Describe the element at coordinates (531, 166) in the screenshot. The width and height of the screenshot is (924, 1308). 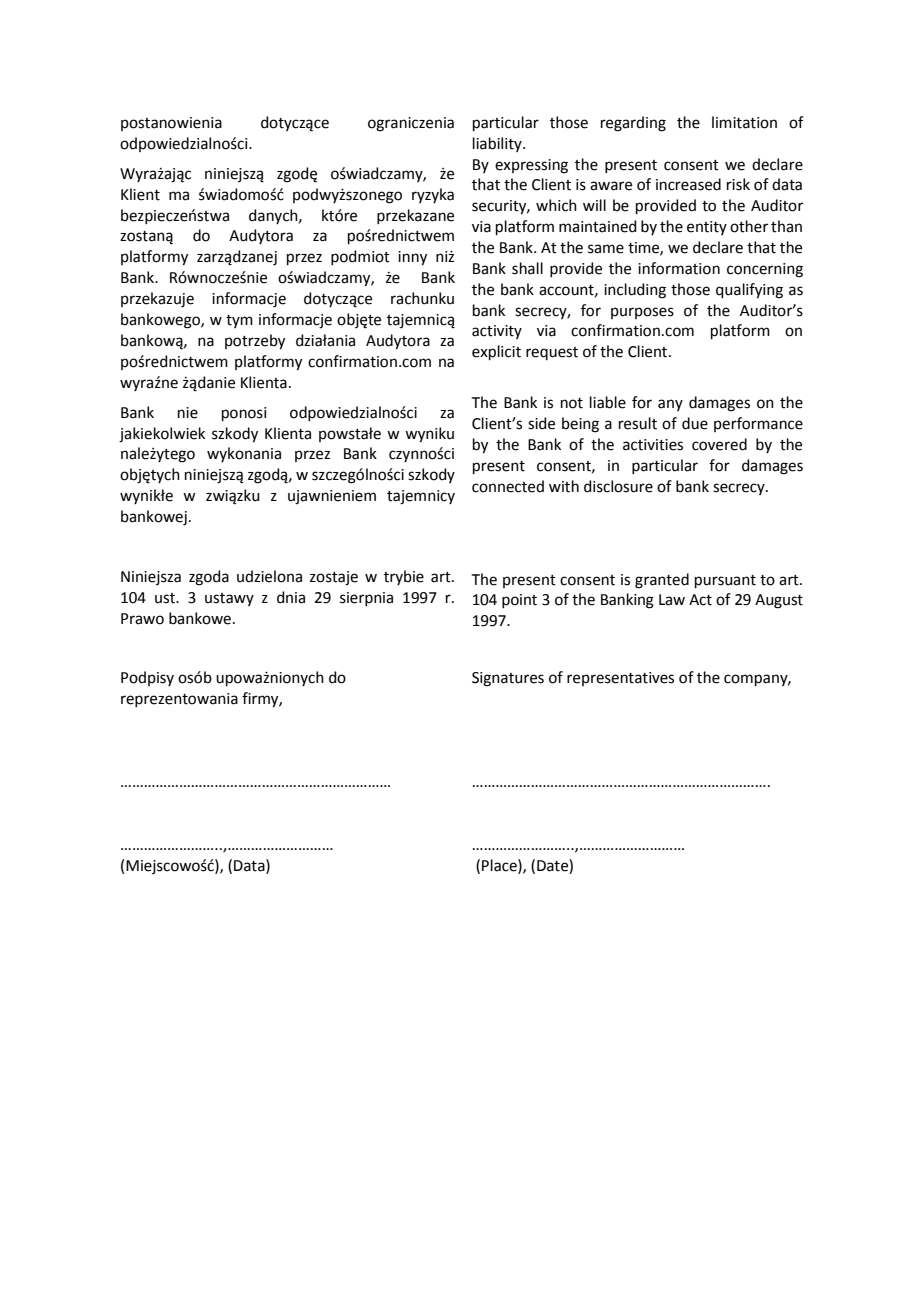
I see `expressing` at that location.
